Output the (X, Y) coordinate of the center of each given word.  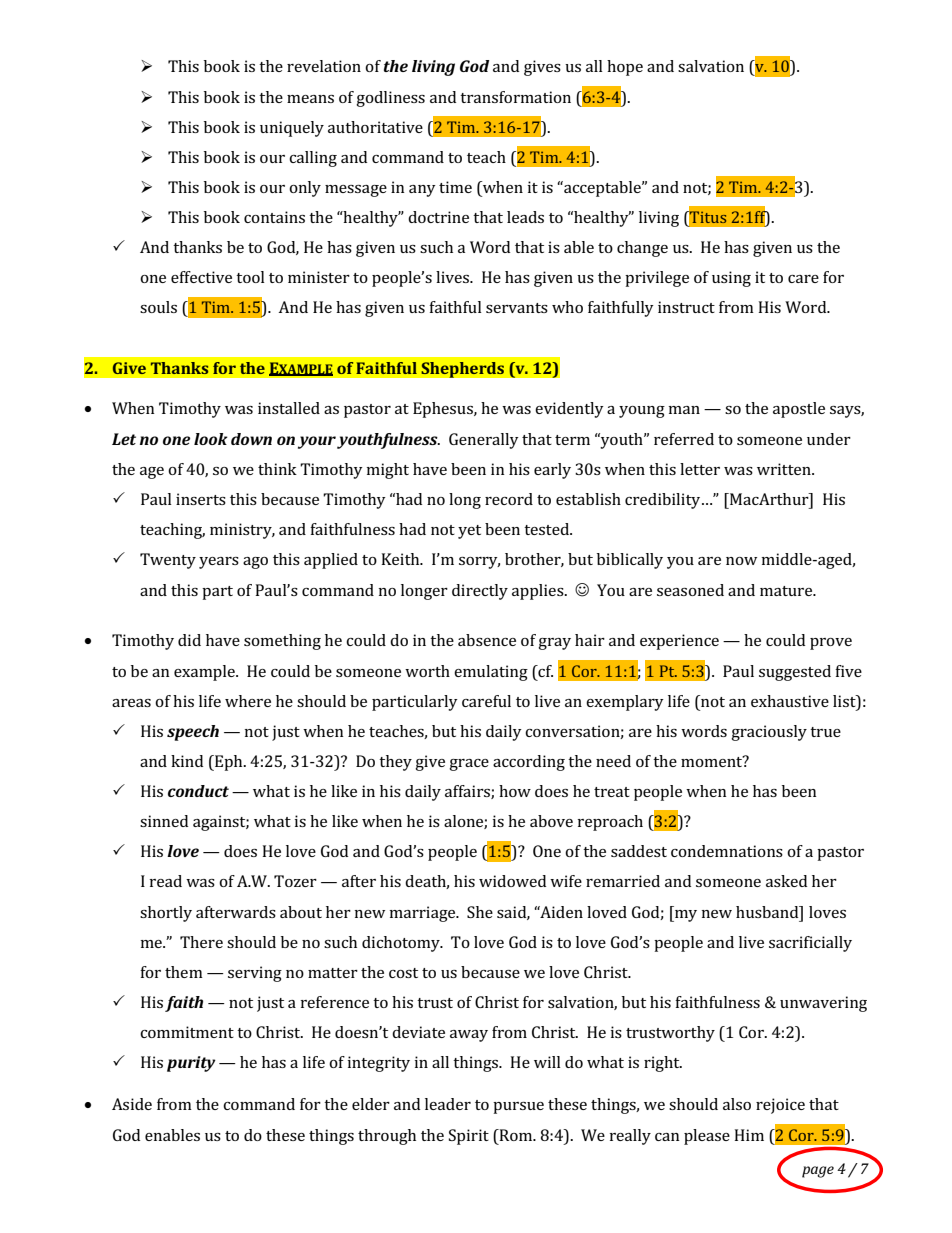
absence (487, 640)
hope (625, 68)
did (189, 640)
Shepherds (462, 370)
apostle (799, 410)
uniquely (292, 129)
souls (158, 307)
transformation (515, 97)
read (166, 881)
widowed (512, 881)
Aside (132, 1104)
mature (787, 591)
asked (786, 881)
